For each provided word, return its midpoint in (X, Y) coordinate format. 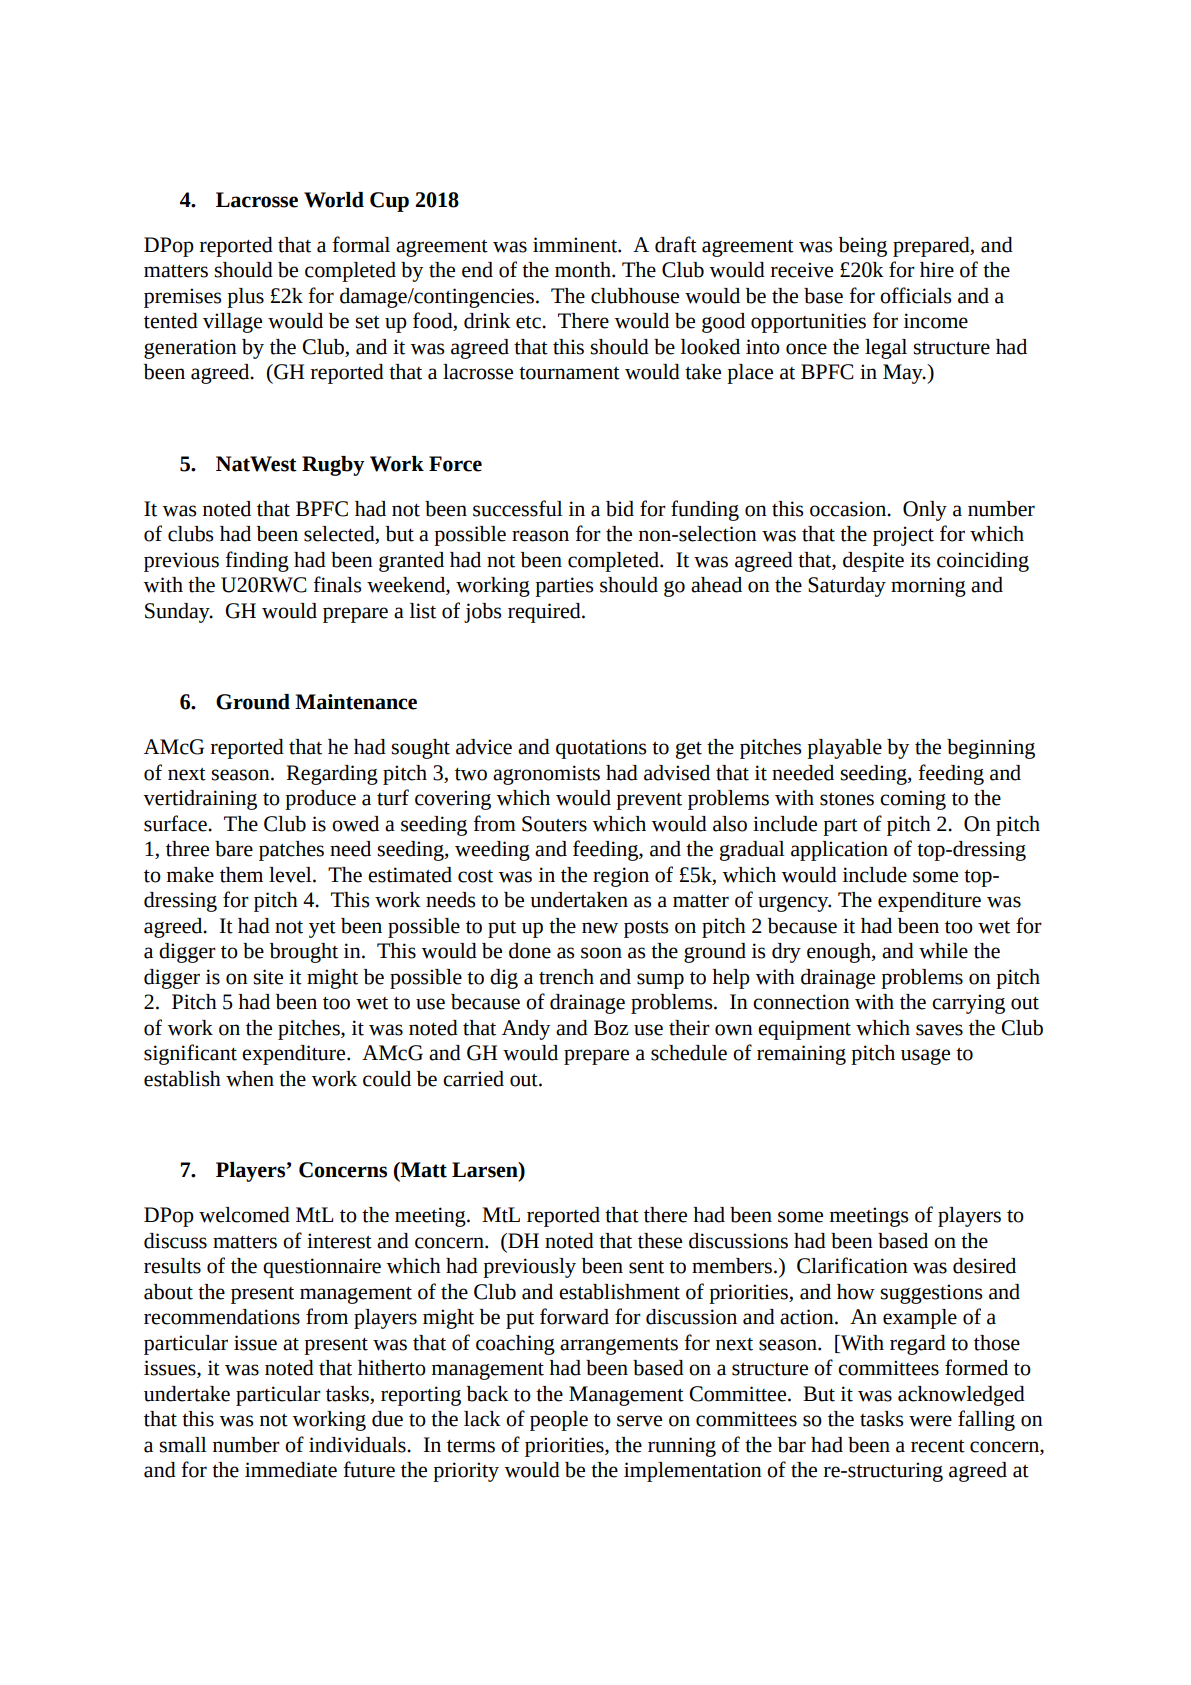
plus (245, 298)
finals (337, 584)
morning (928, 587)
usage (925, 1057)
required (545, 613)
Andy (526, 1030)
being (863, 247)
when (250, 1079)
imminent (576, 245)
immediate (291, 1470)
